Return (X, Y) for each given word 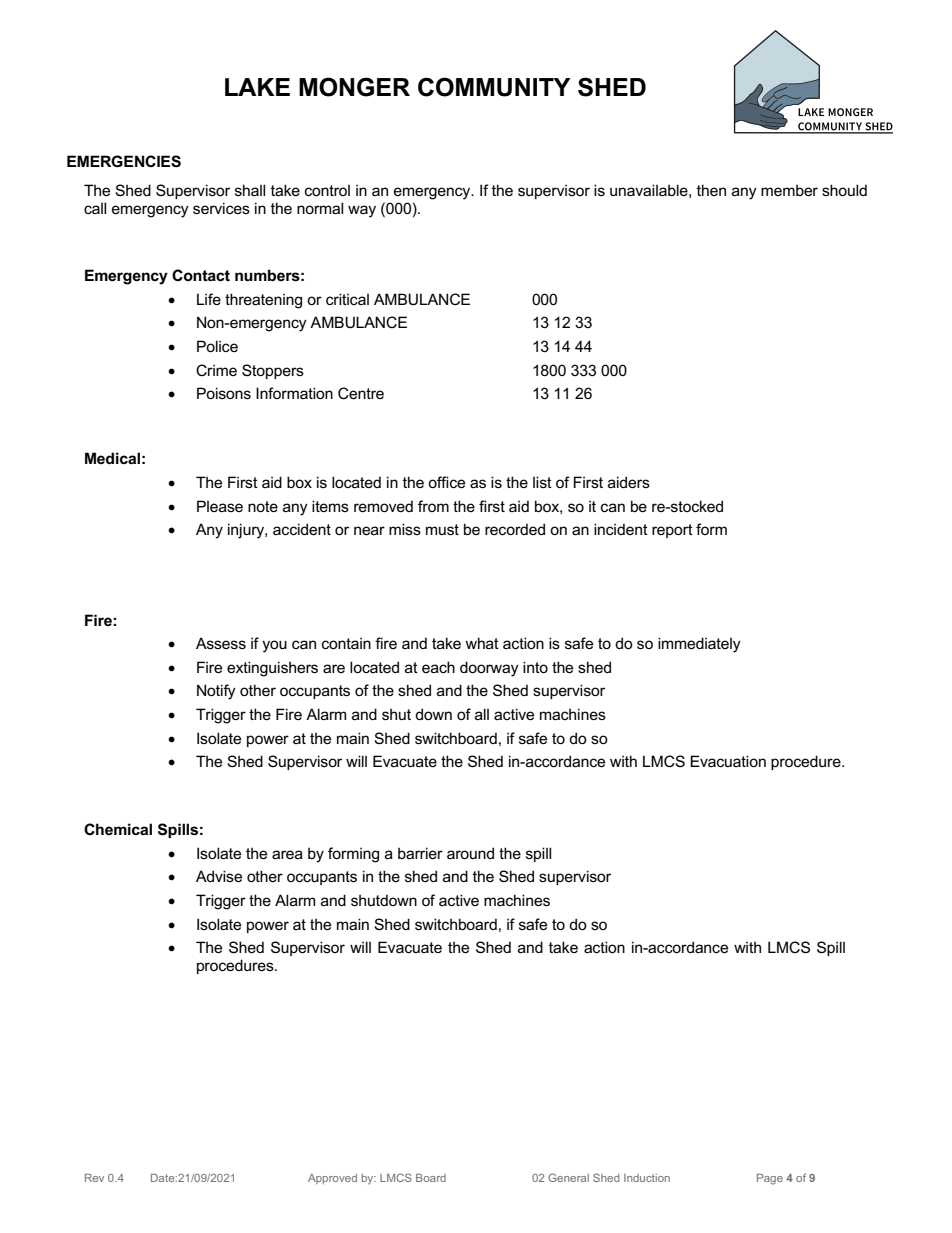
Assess (221, 643)
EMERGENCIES (124, 161)
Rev (94, 1178)
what (482, 643)
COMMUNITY (494, 87)
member (789, 190)
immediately (699, 645)
